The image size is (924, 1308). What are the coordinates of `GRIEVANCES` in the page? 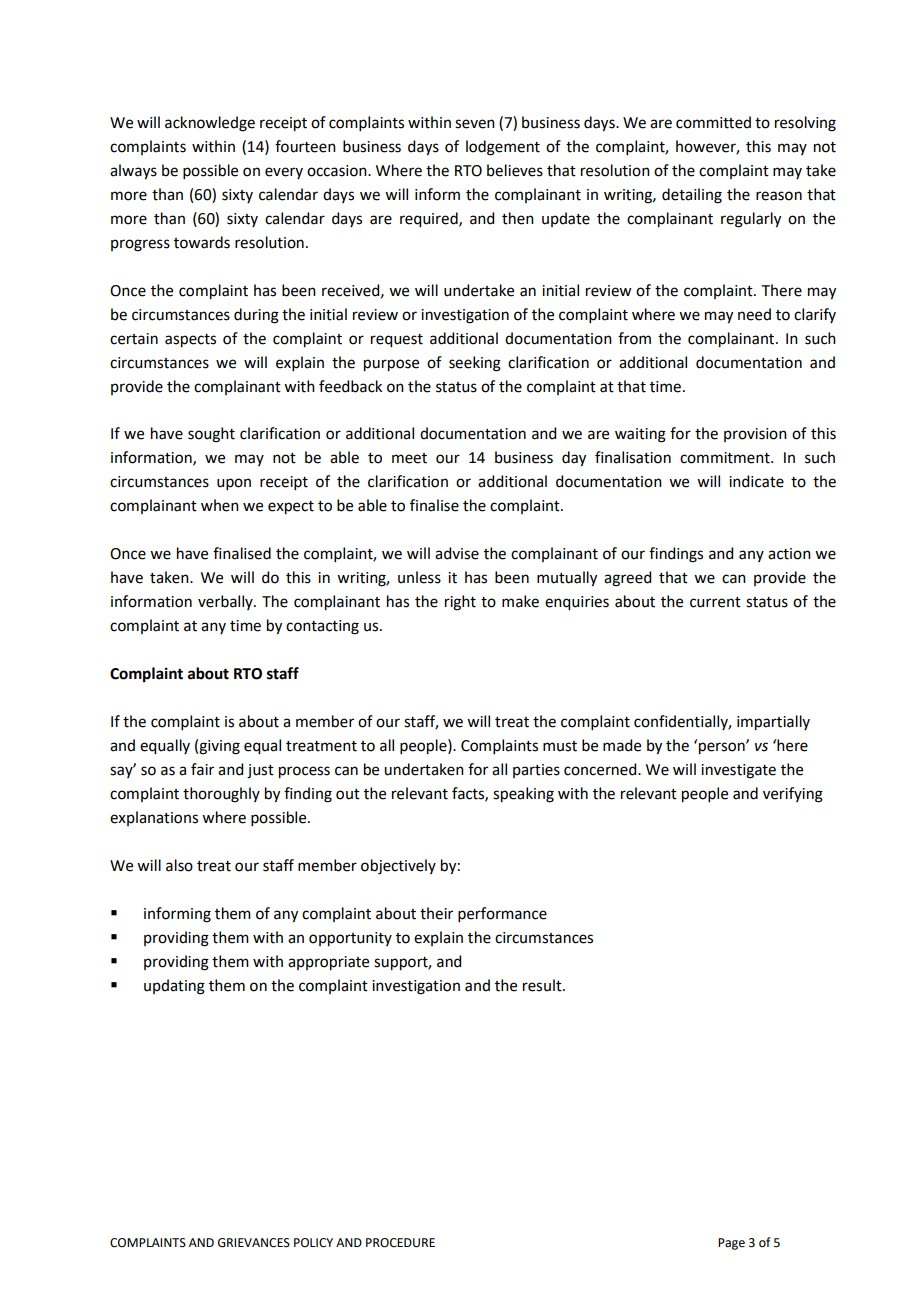 It's located at (254, 1243).
